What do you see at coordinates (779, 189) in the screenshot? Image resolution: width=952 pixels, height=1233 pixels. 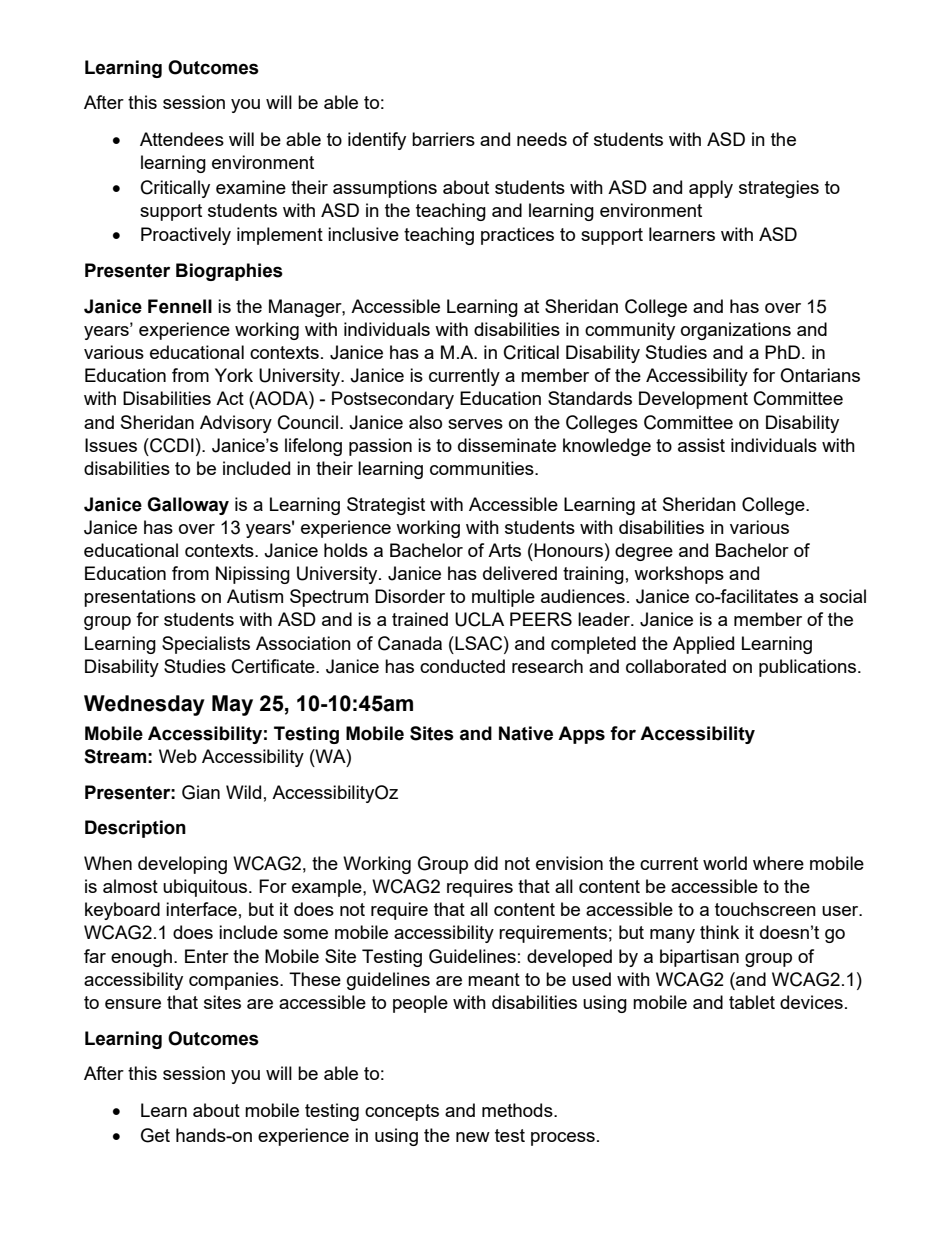 I see `strategies` at bounding box center [779, 189].
